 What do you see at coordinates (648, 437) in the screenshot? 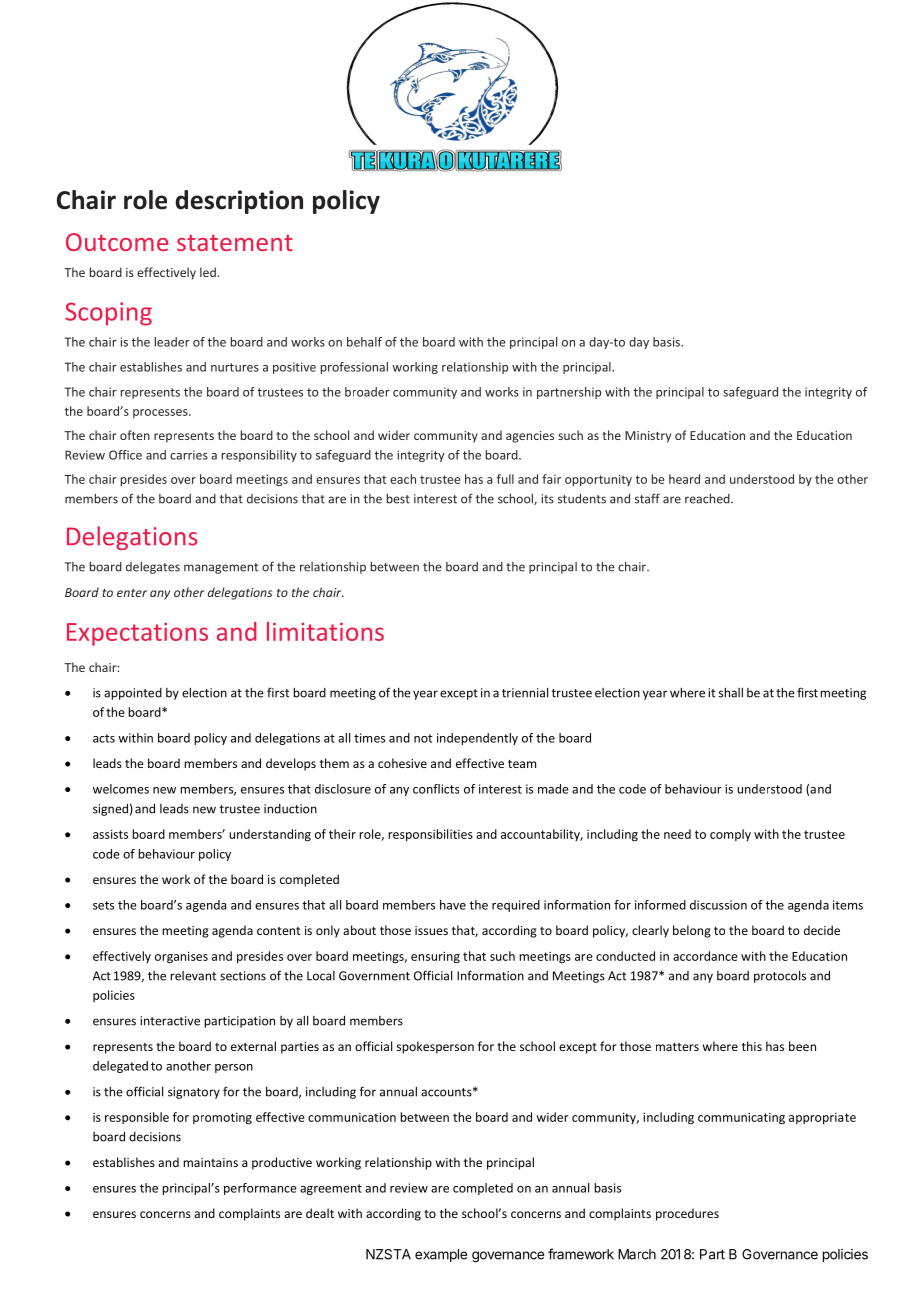
I see `Ministry` at bounding box center [648, 437].
